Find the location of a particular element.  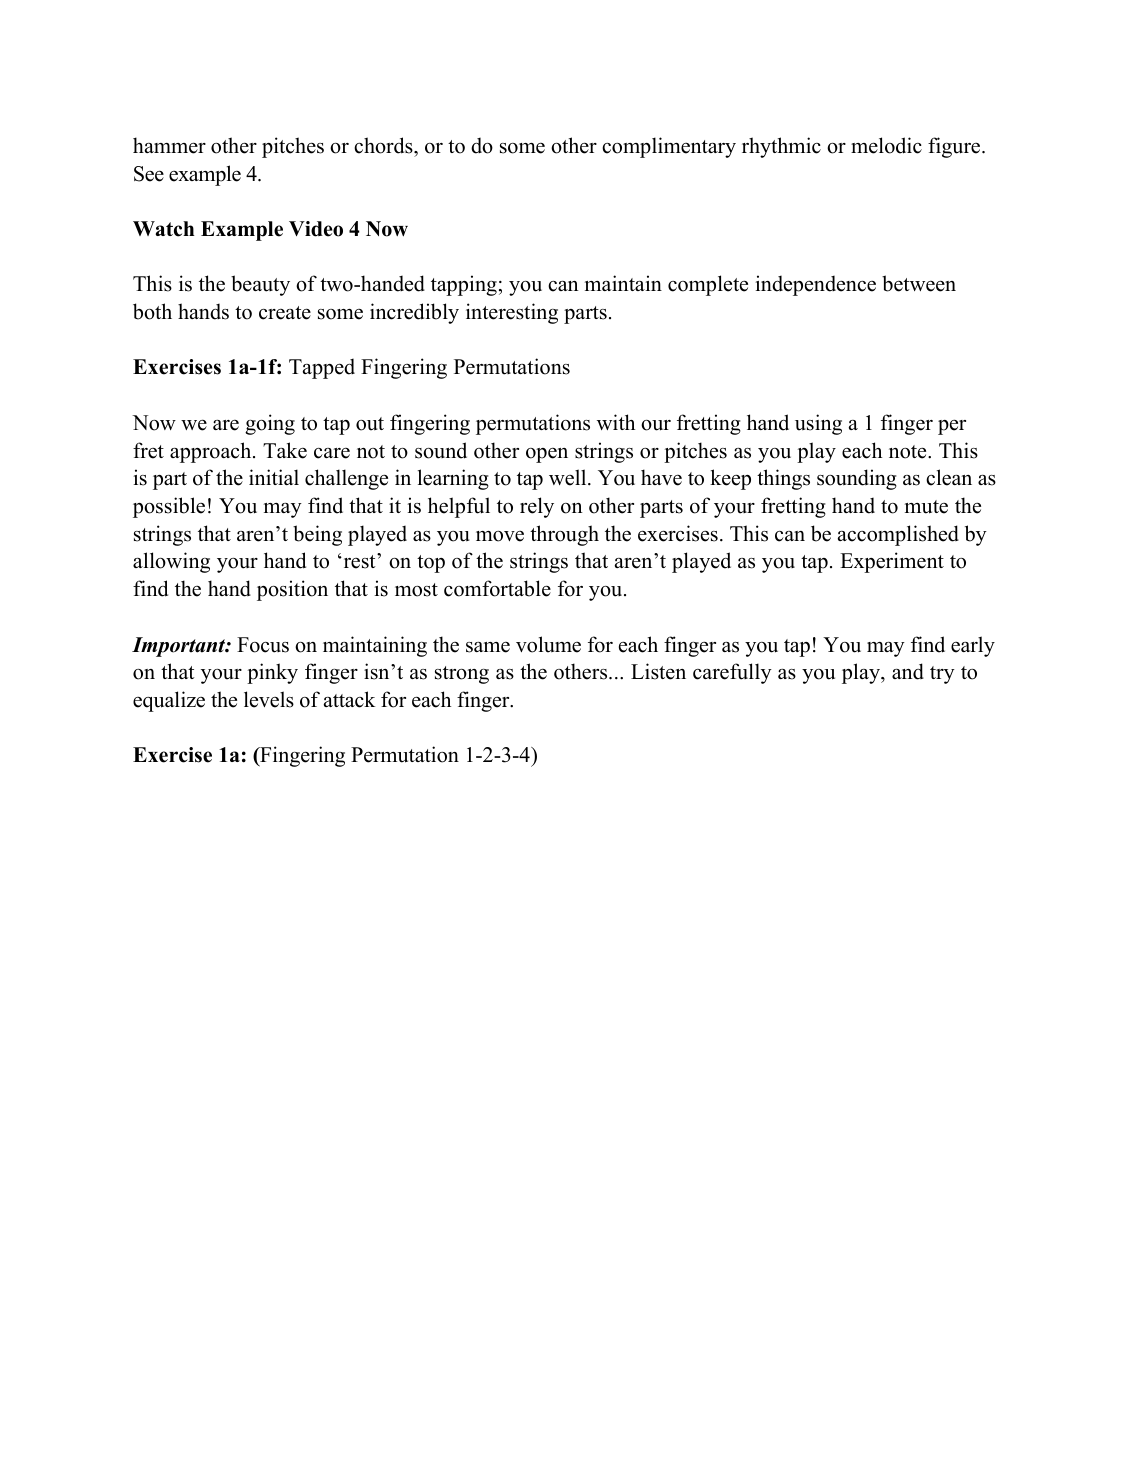

with is located at coordinates (616, 422).
